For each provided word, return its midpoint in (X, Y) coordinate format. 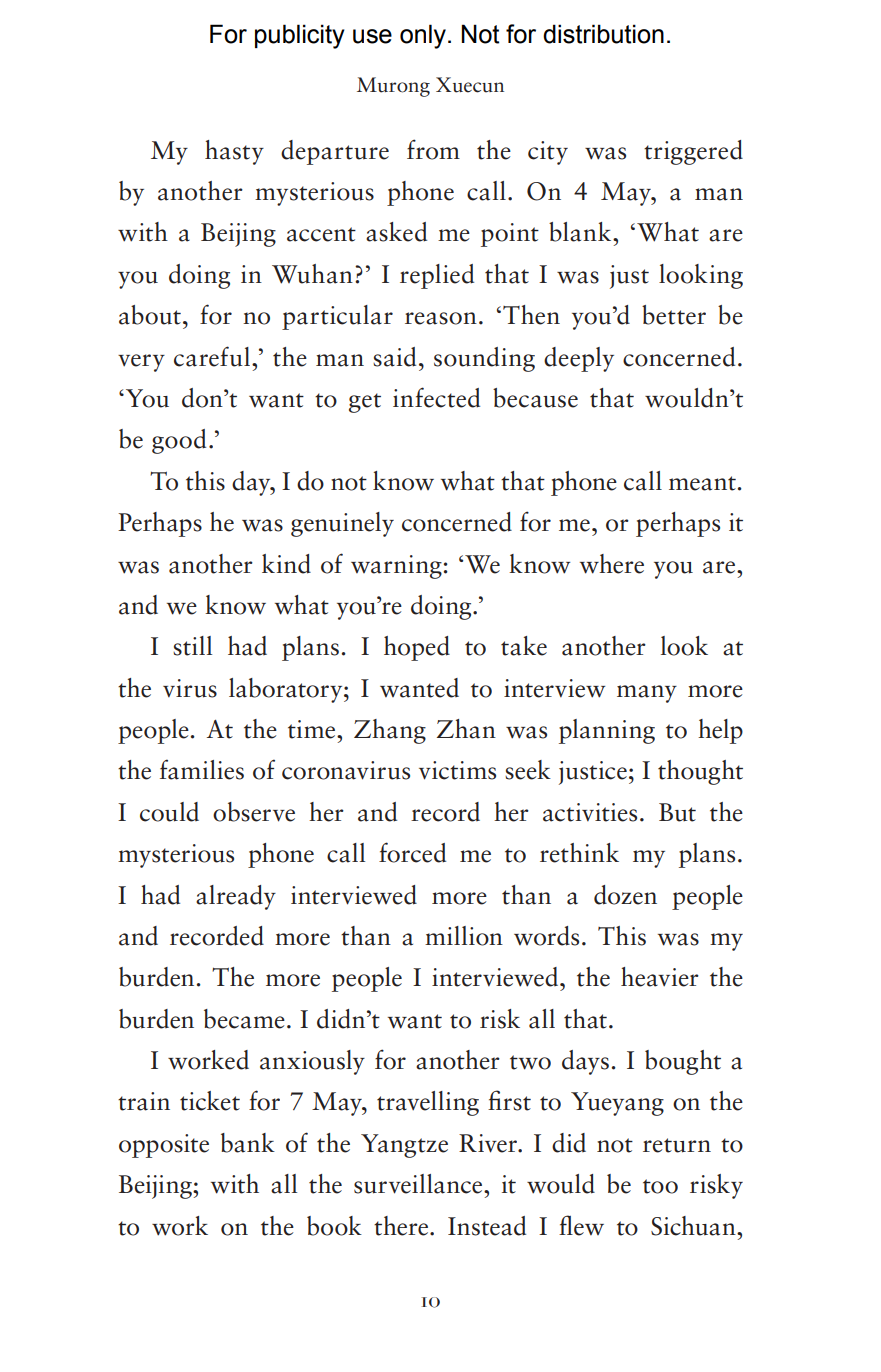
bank (248, 1143)
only (423, 36)
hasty (234, 152)
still (192, 646)
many (647, 694)
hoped (417, 648)
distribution (603, 34)
